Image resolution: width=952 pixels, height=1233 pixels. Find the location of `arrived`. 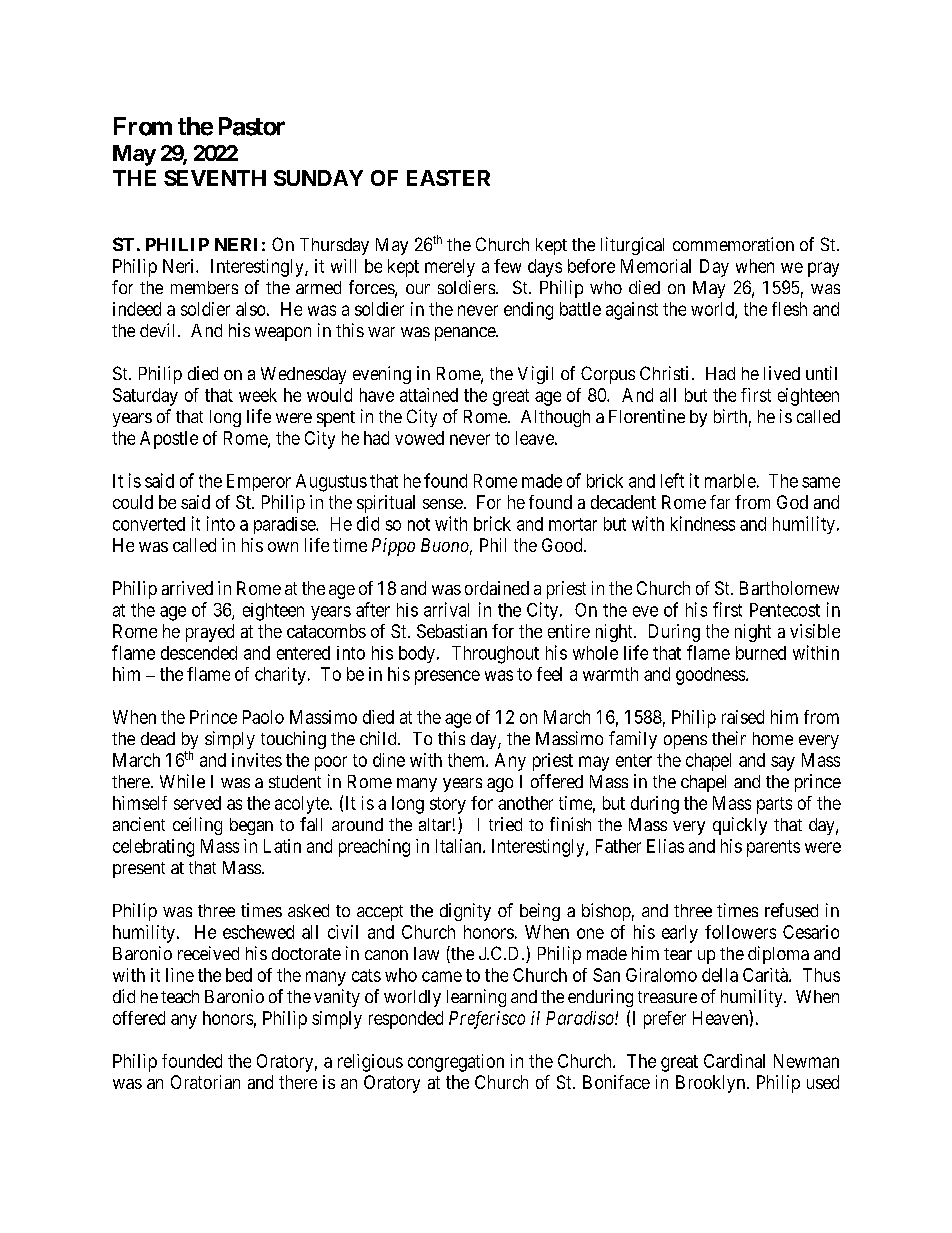

arrived is located at coordinates (187, 588).
